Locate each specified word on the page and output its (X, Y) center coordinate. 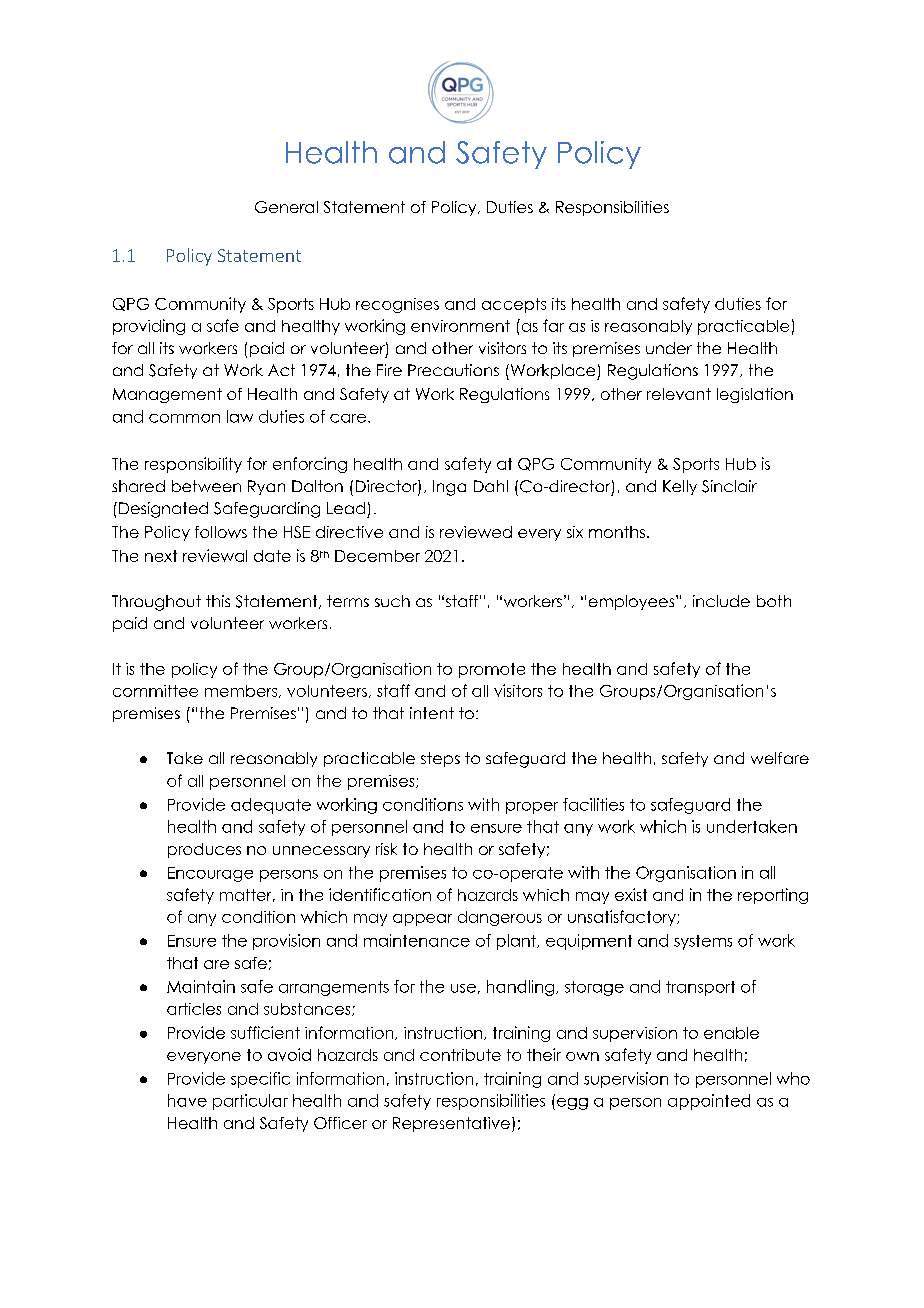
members (242, 691)
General (286, 207)
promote (492, 670)
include (721, 601)
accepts (514, 305)
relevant (679, 394)
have (187, 1100)
